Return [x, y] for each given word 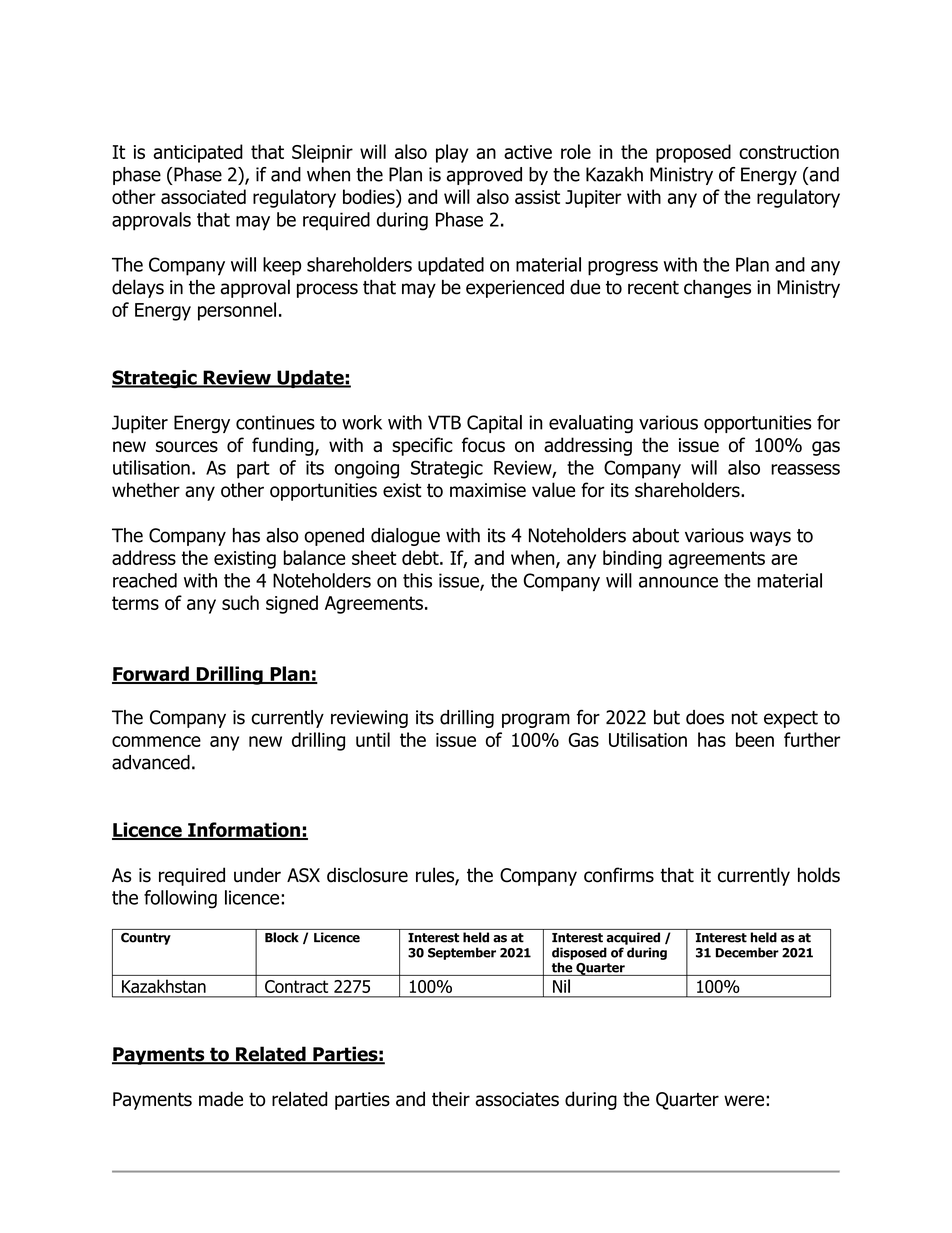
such [240, 602]
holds [819, 875]
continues [275, 422]
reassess [805, 469]
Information [244, 831]
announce [678, 582]
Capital [494, 424]
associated [203, 196]
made [221, 1099]
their [451, 1099]
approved [484, 176]
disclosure [367, 875]
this [417, 580]
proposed [693, 153]
